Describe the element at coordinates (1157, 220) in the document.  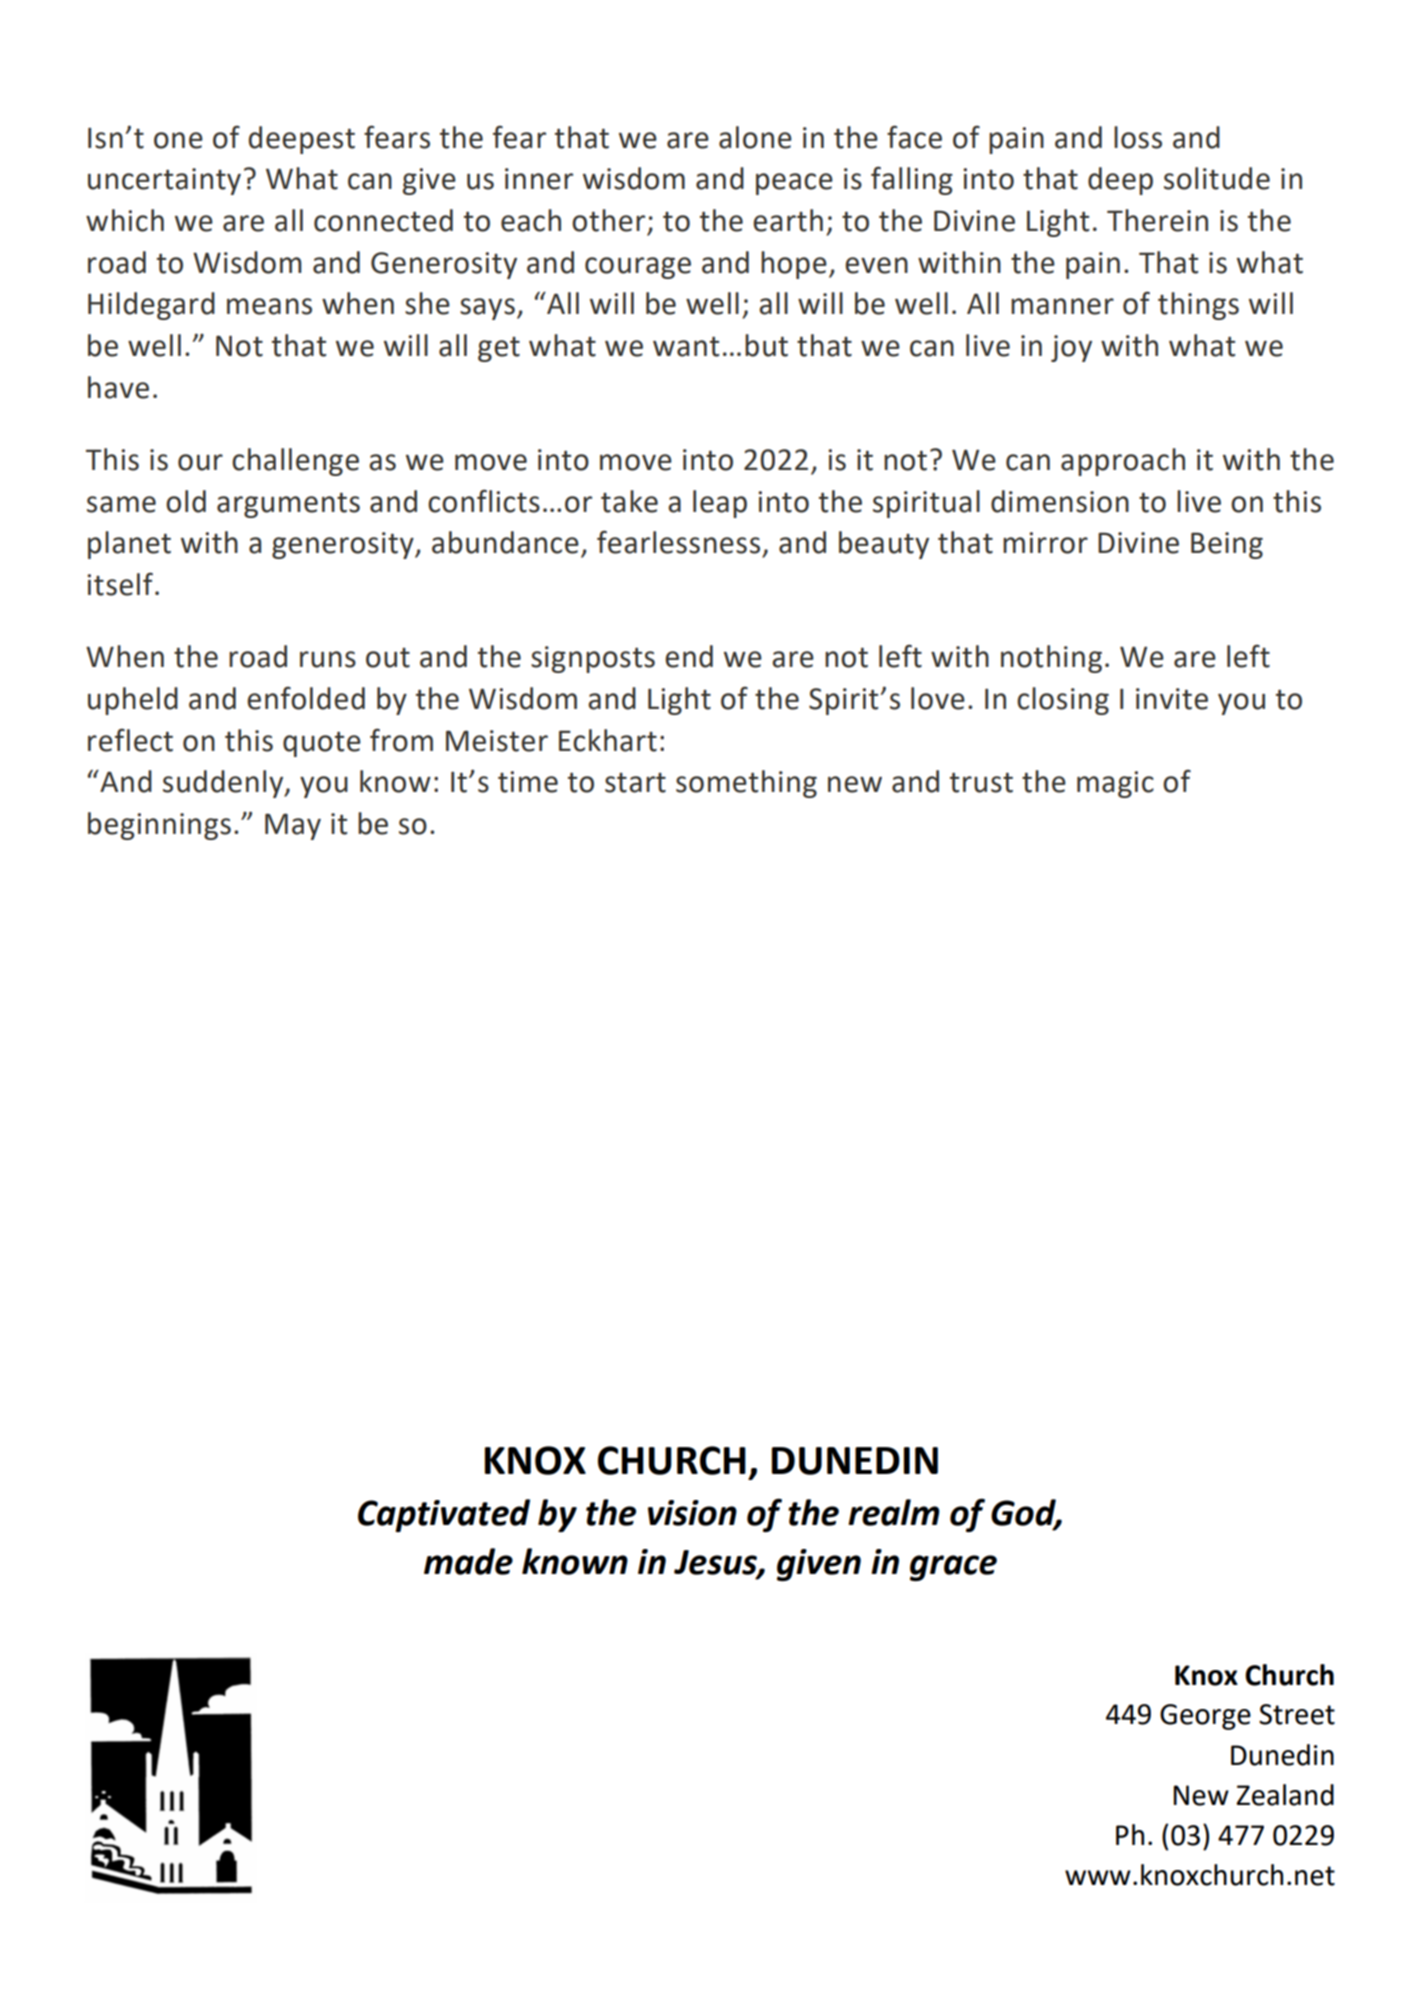
I see `Therein` at that location.
